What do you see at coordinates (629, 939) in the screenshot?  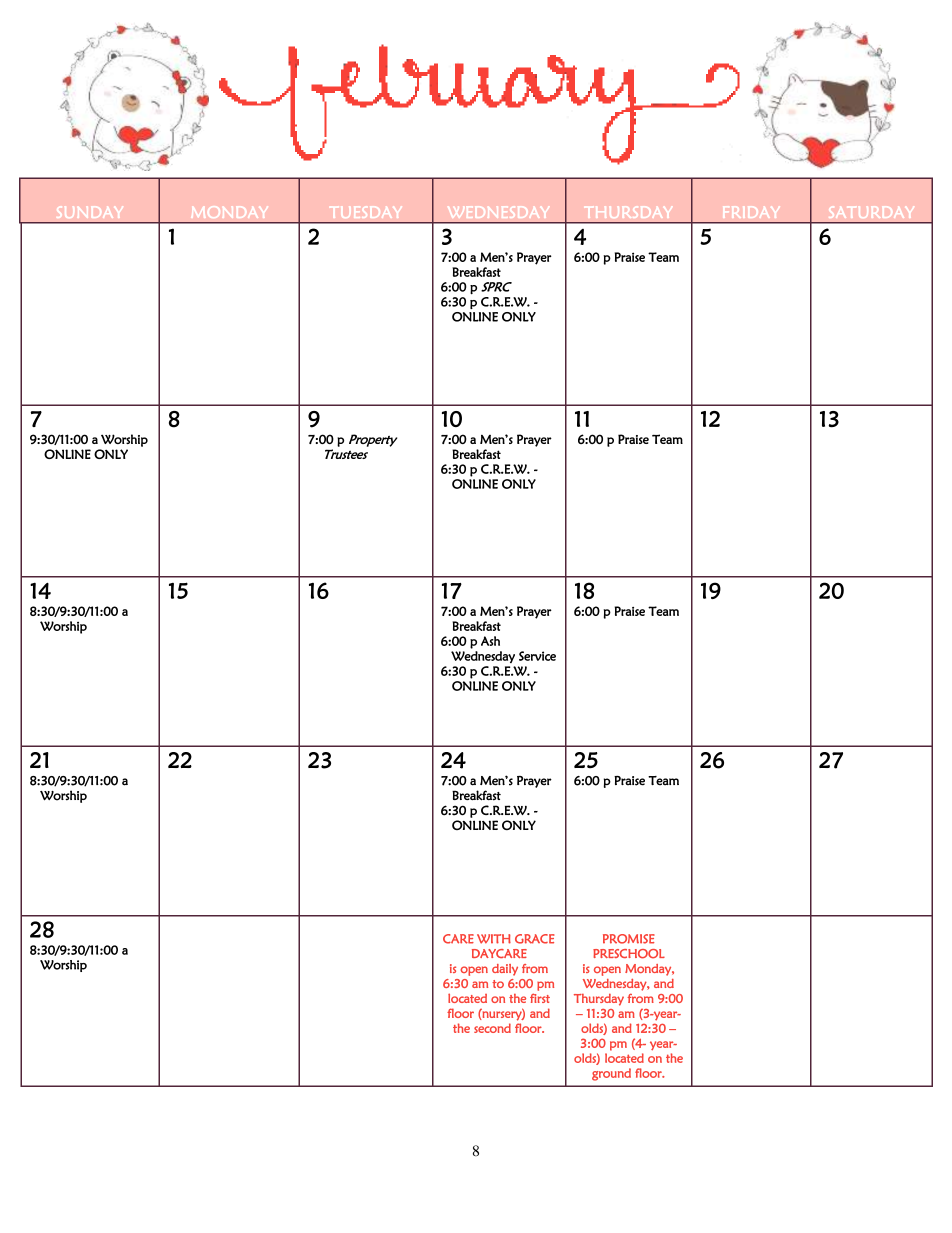 I see `PROMISE` at bounding box center [629, 939].
